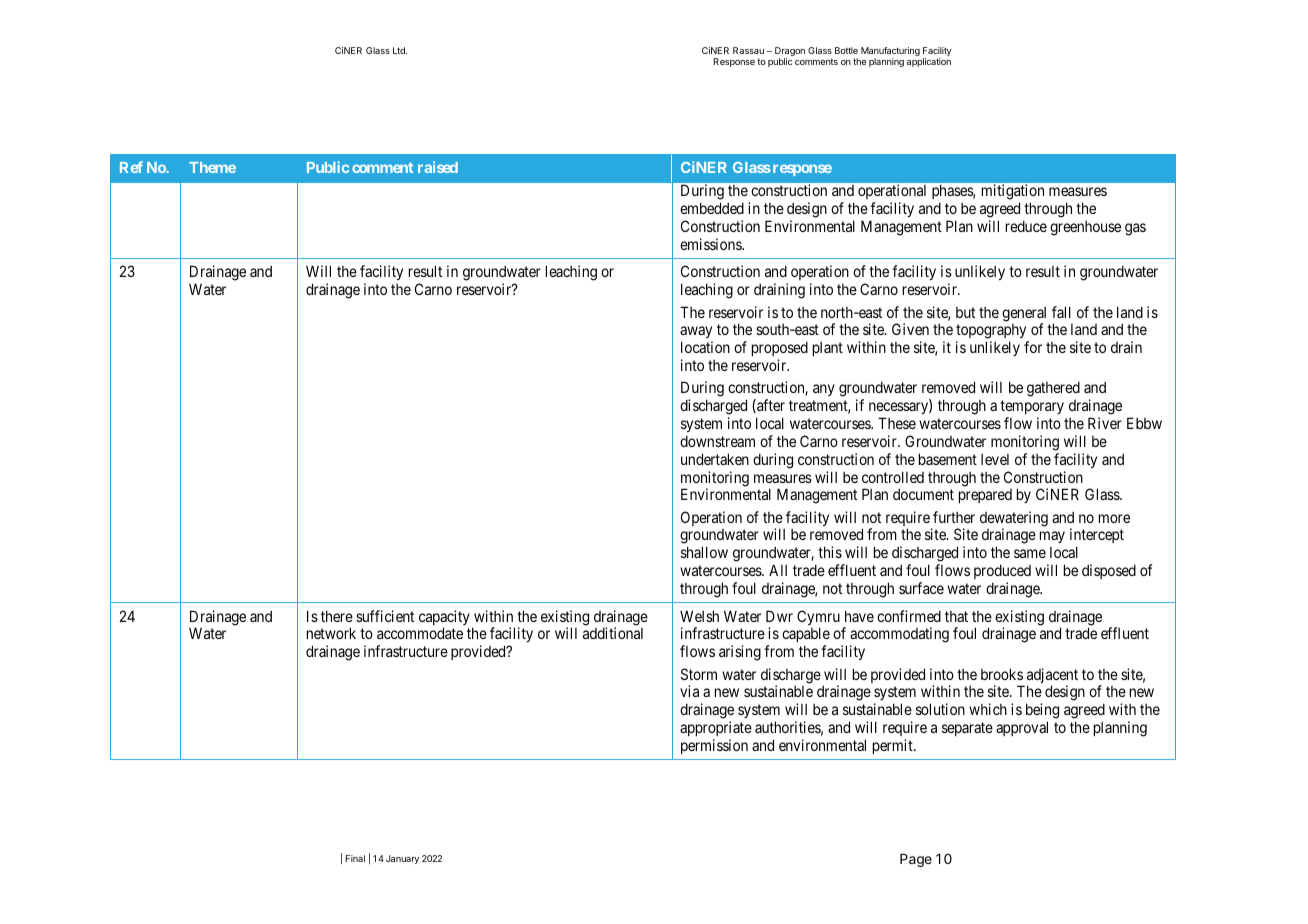 The width and height of the screenshot is (1308, 924). What do you see at coordinates (385, 616) in the screenshot?
I see `sufficient` at bounding box center [385, 616].
